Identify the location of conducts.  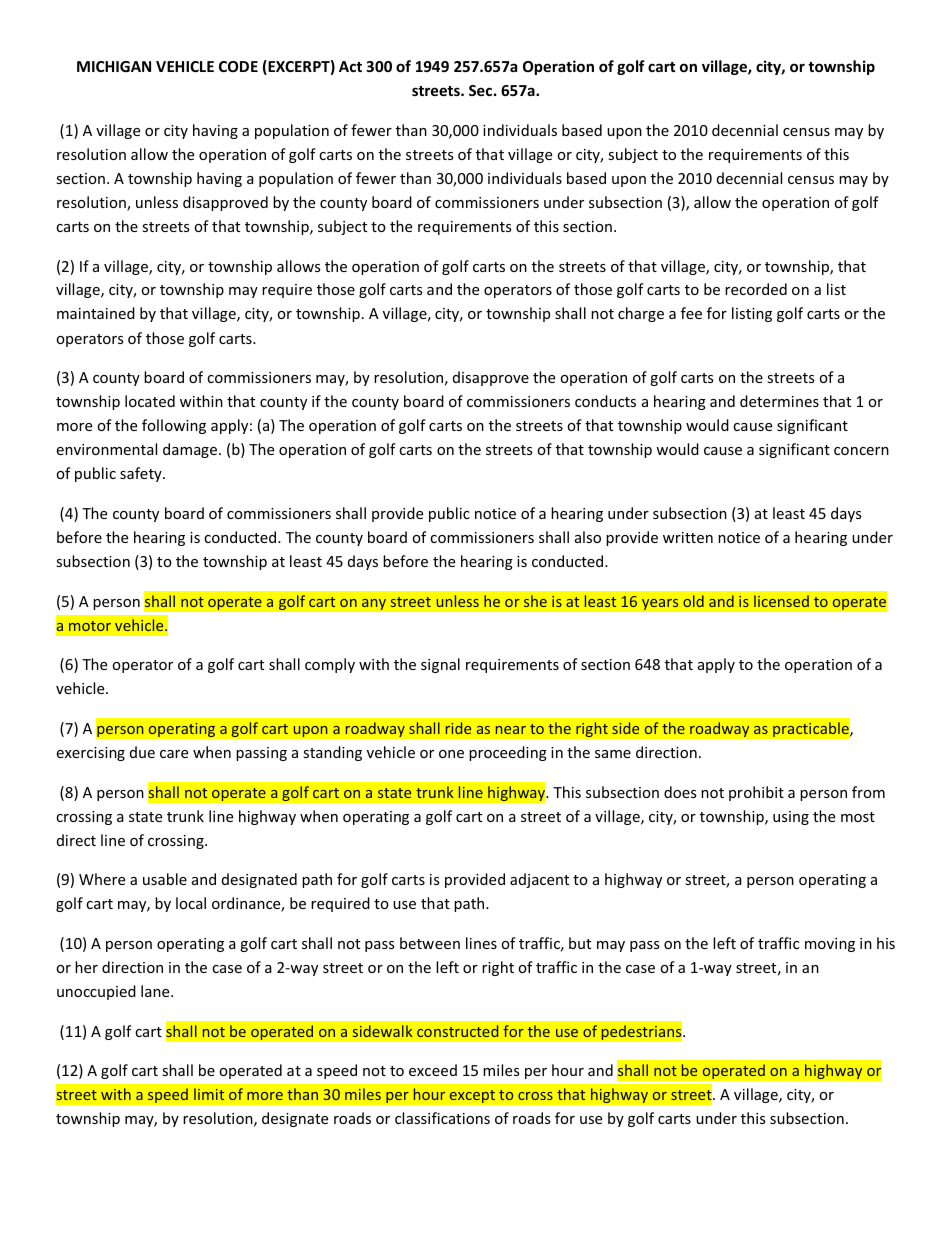
(605, 401).
